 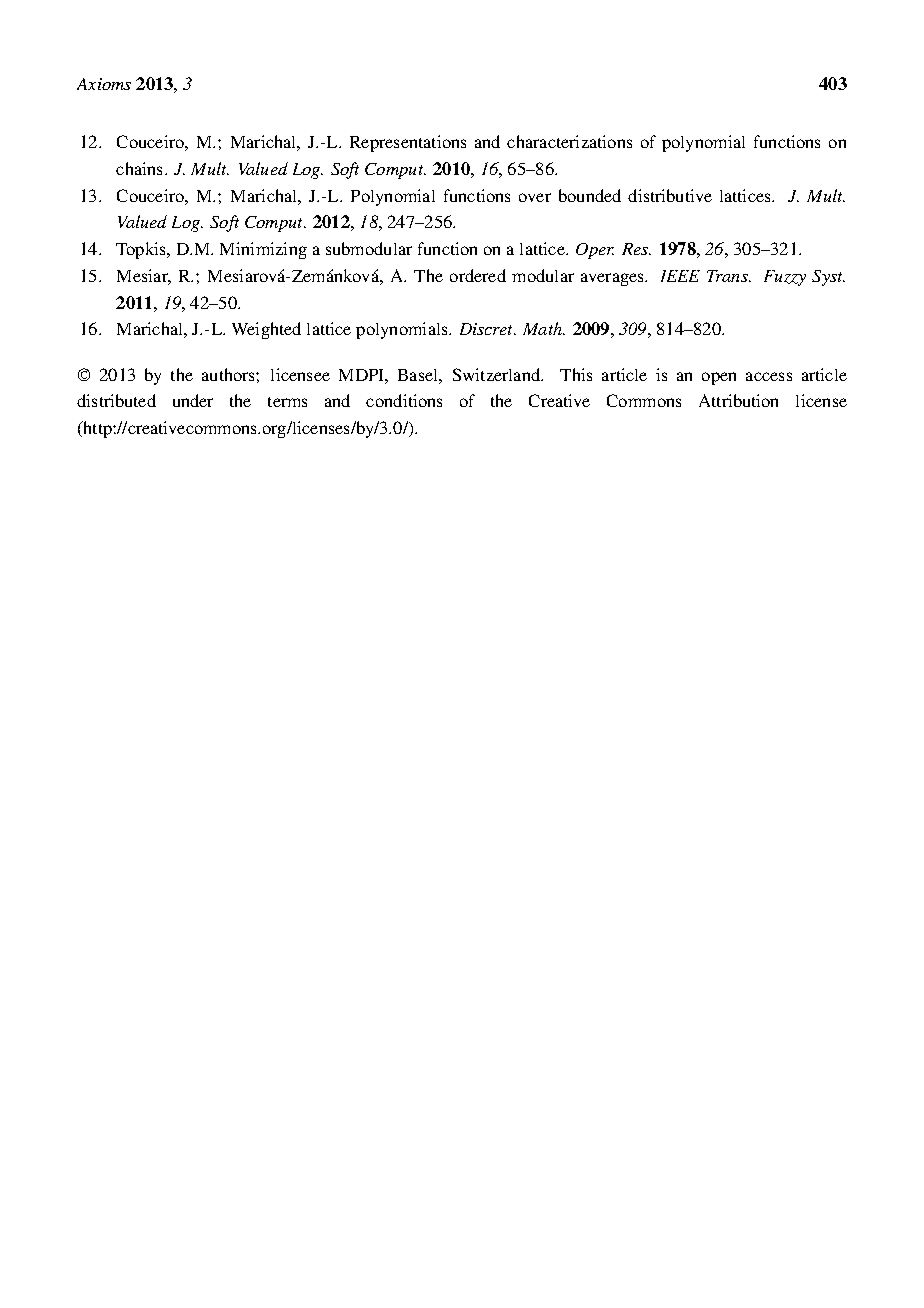 What do you see at coordinates (670, 195) in the document?
I see `distributive` at bounding box center [670, 195].
